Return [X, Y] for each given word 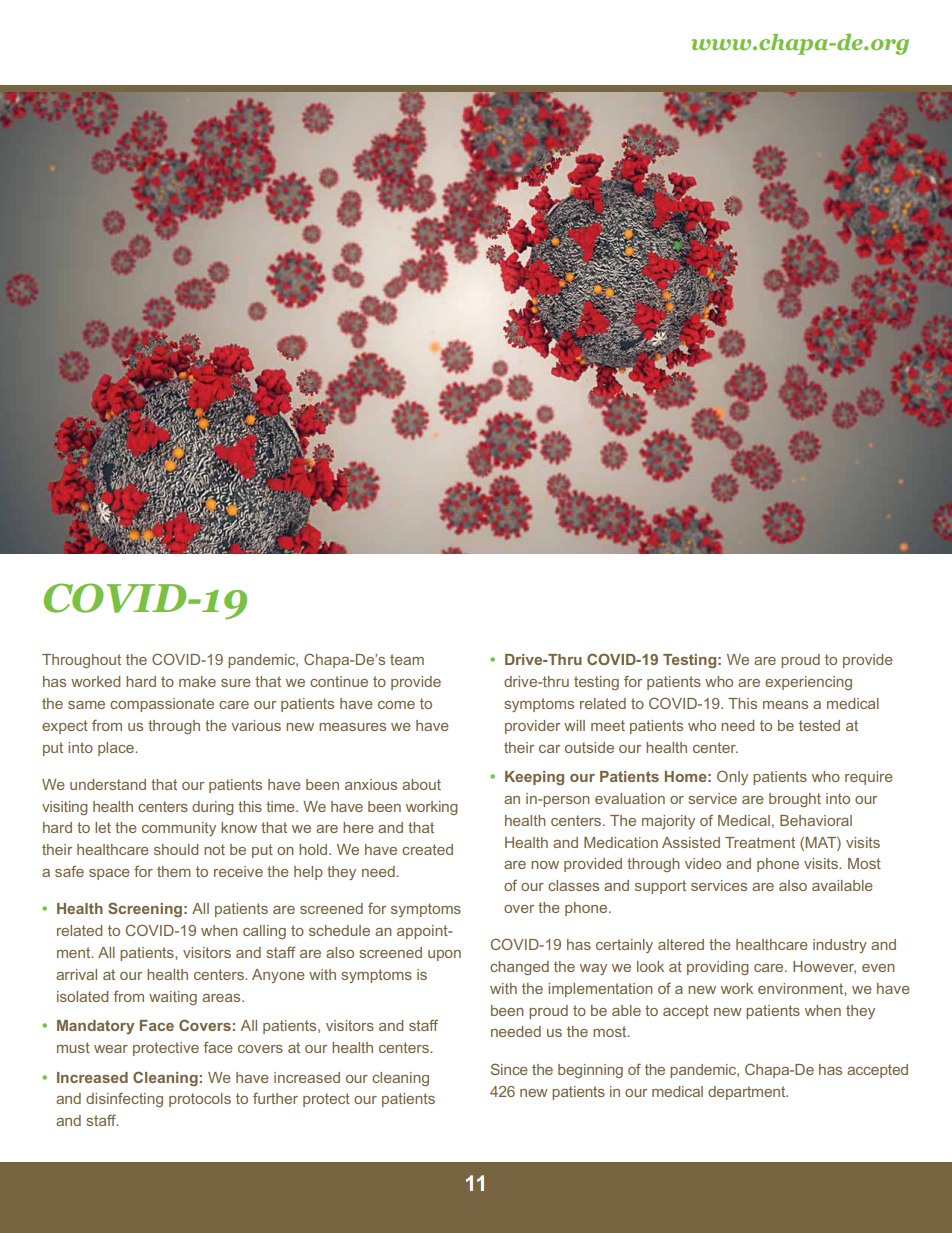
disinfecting [124, 1099]
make [197, 681]
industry [840, 946]
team [407, 659]
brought [795, 800]
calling [264, 932]
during [213, 808]
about [421, 784]
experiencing [808, 683]
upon [444, 955]
